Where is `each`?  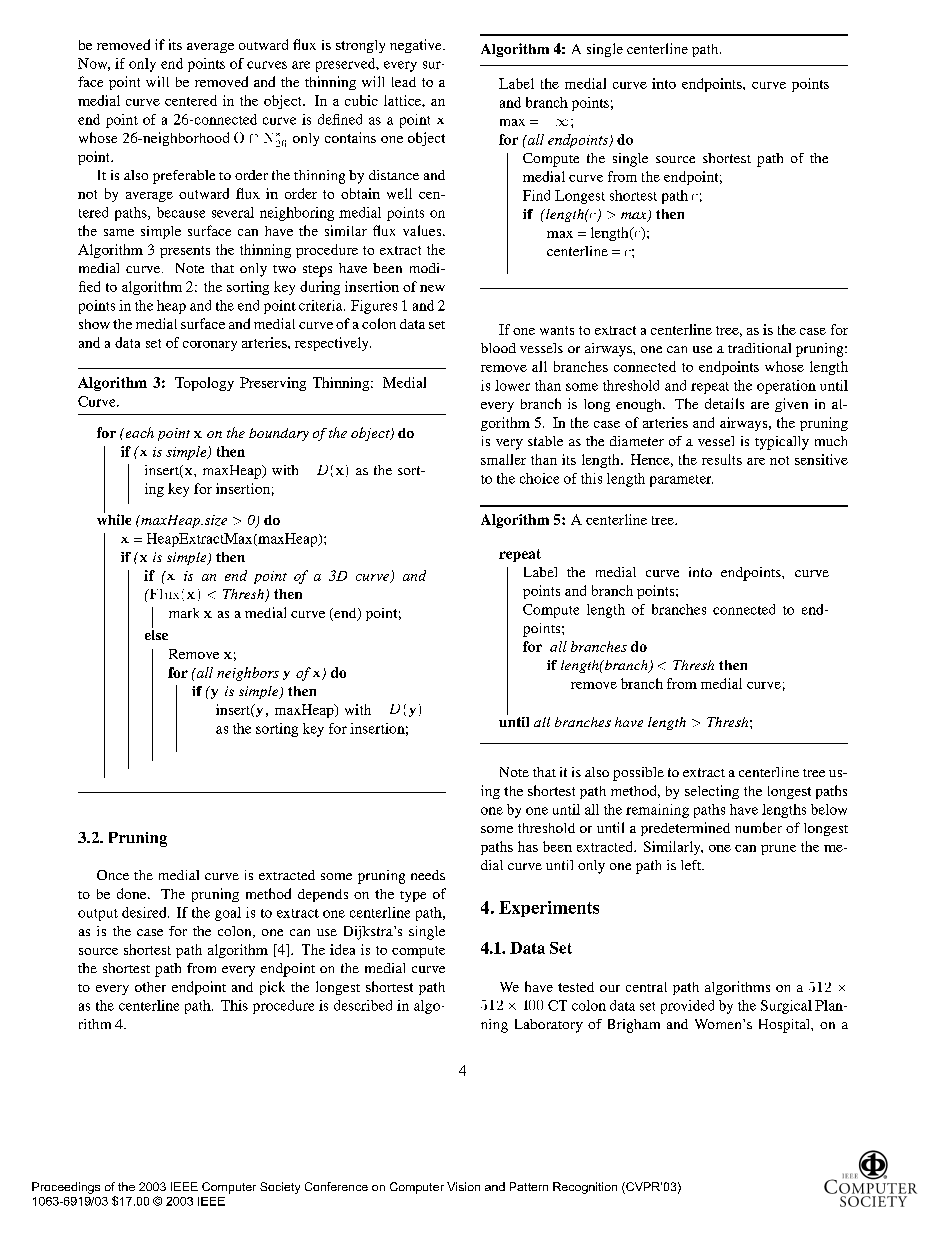 each is located at coordinates (138, 432).
